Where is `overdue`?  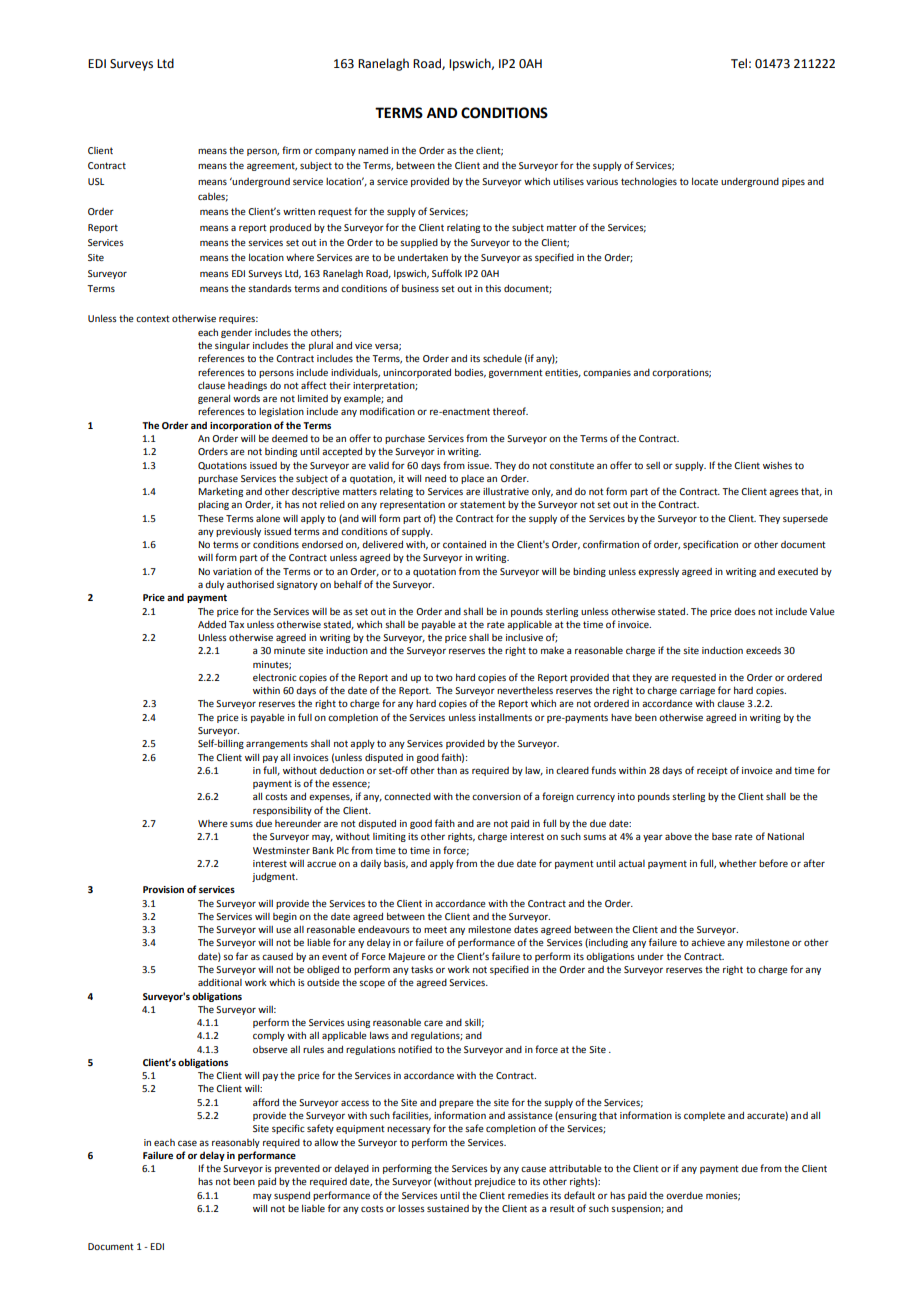 overdue is located at coordinates (684, 1195).
